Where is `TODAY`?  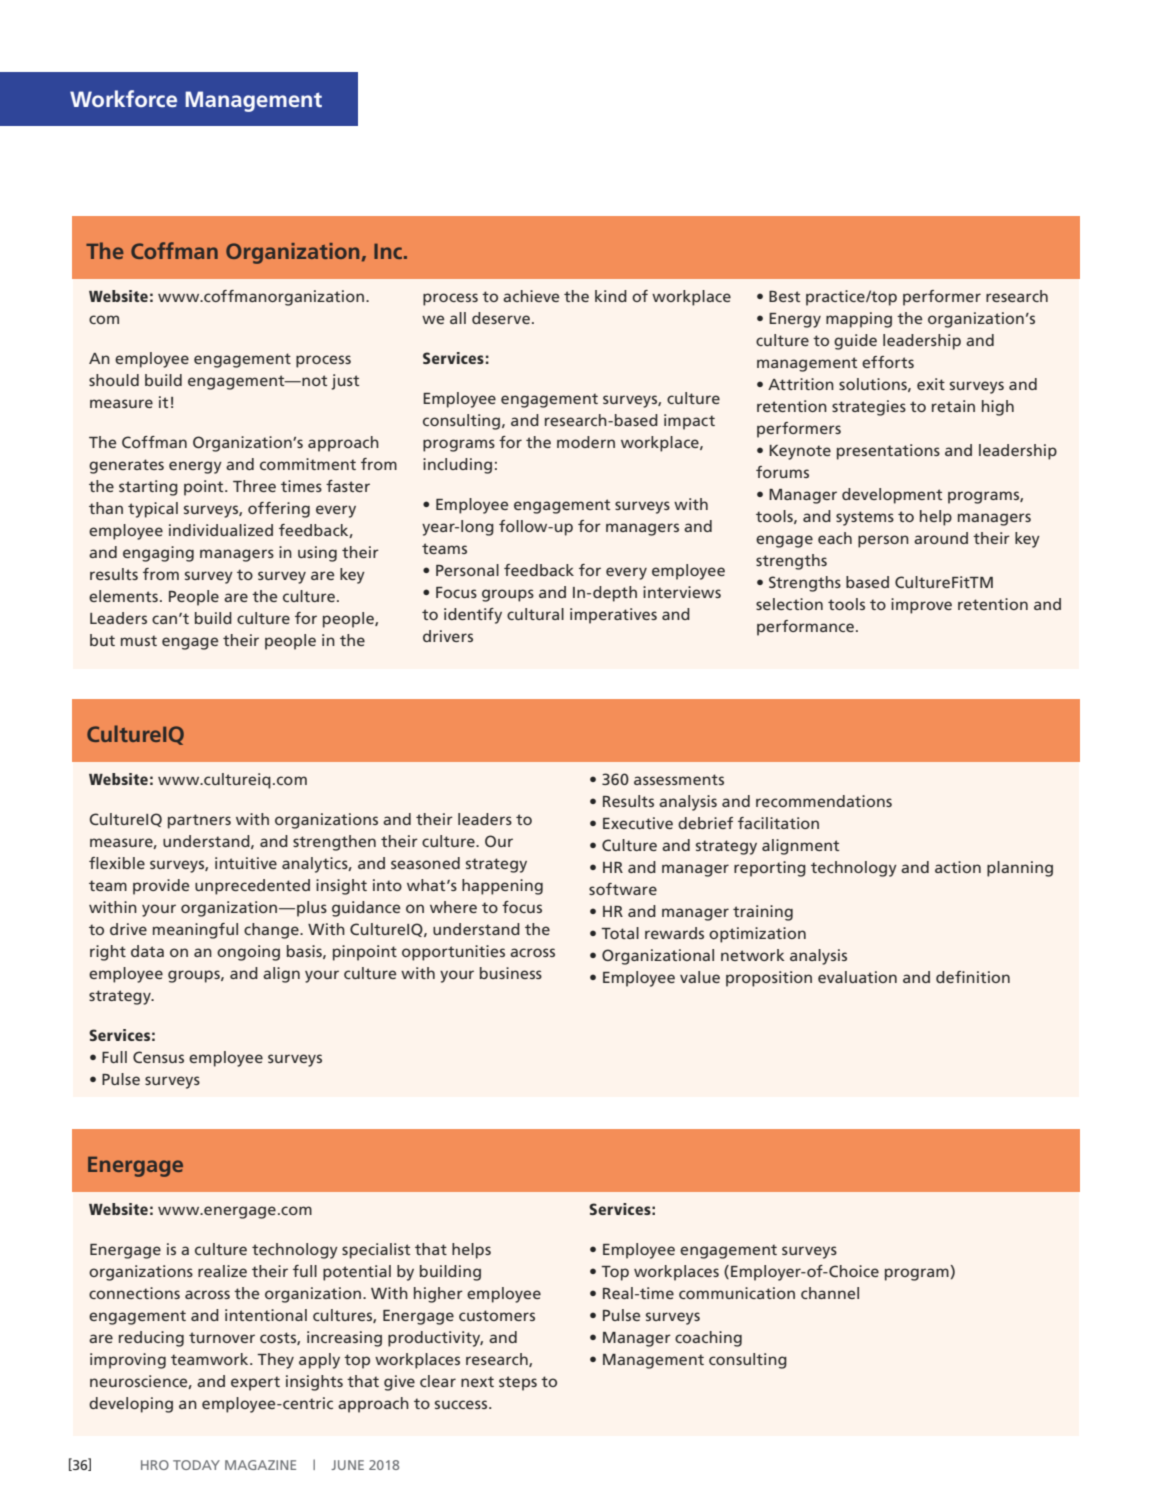 TODAY is located at coordinates (196, 1465).
